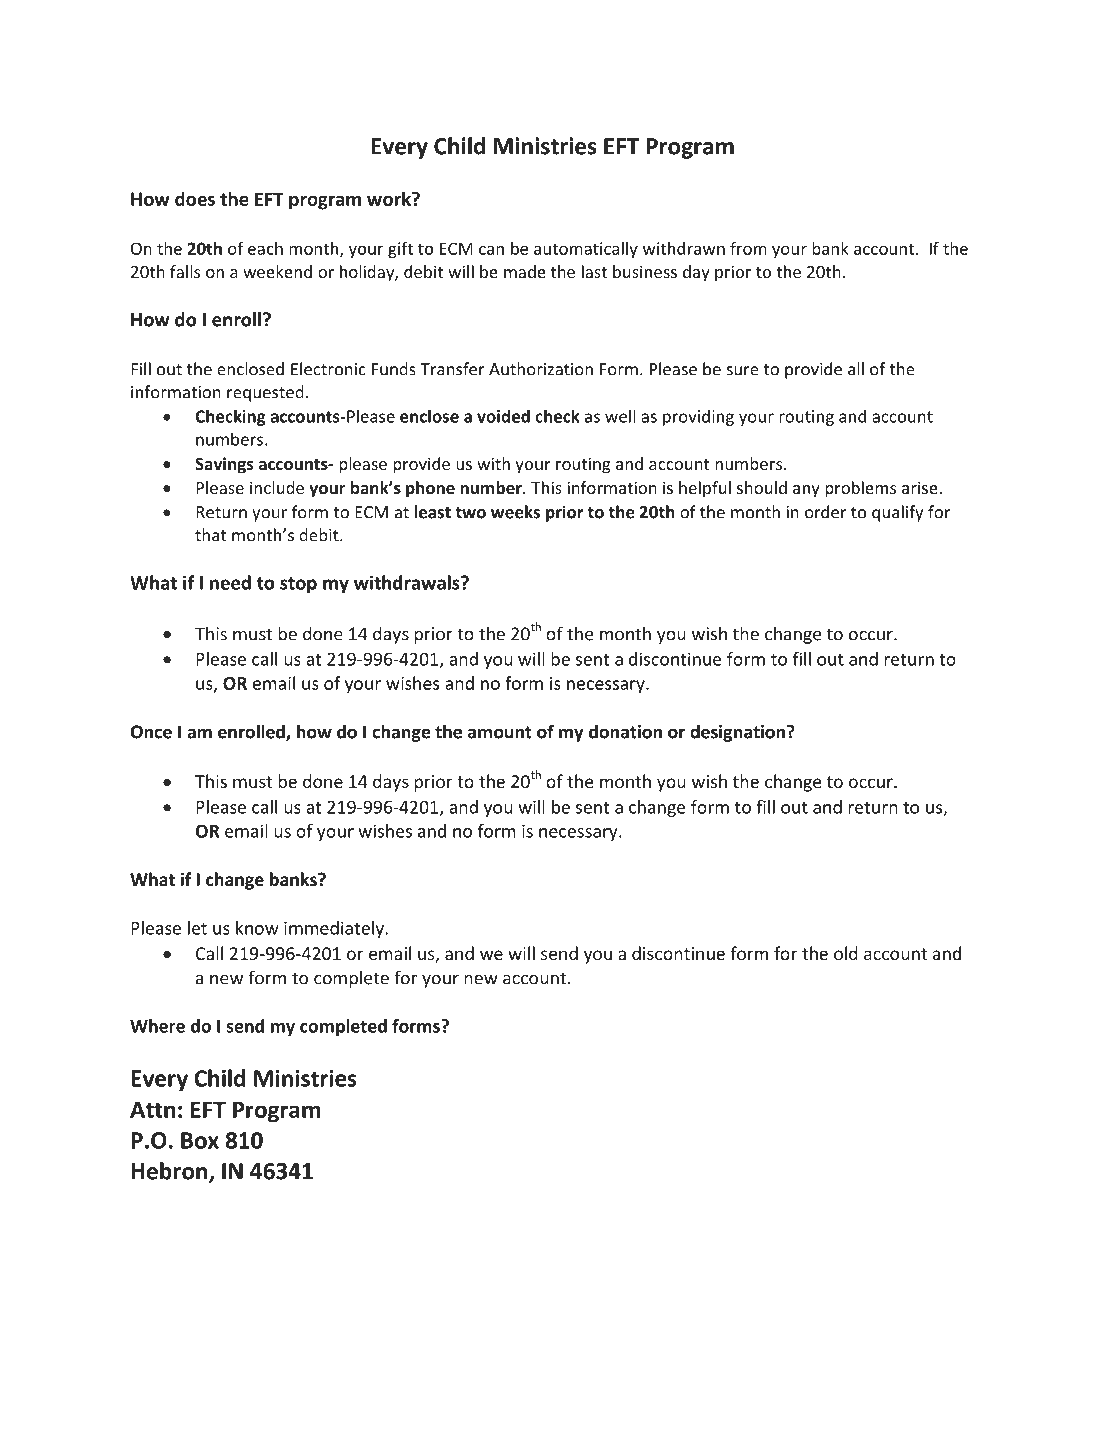 The width and height of the screenshot is (1105, 1431). I want to click on amount, so click(500, 732).
